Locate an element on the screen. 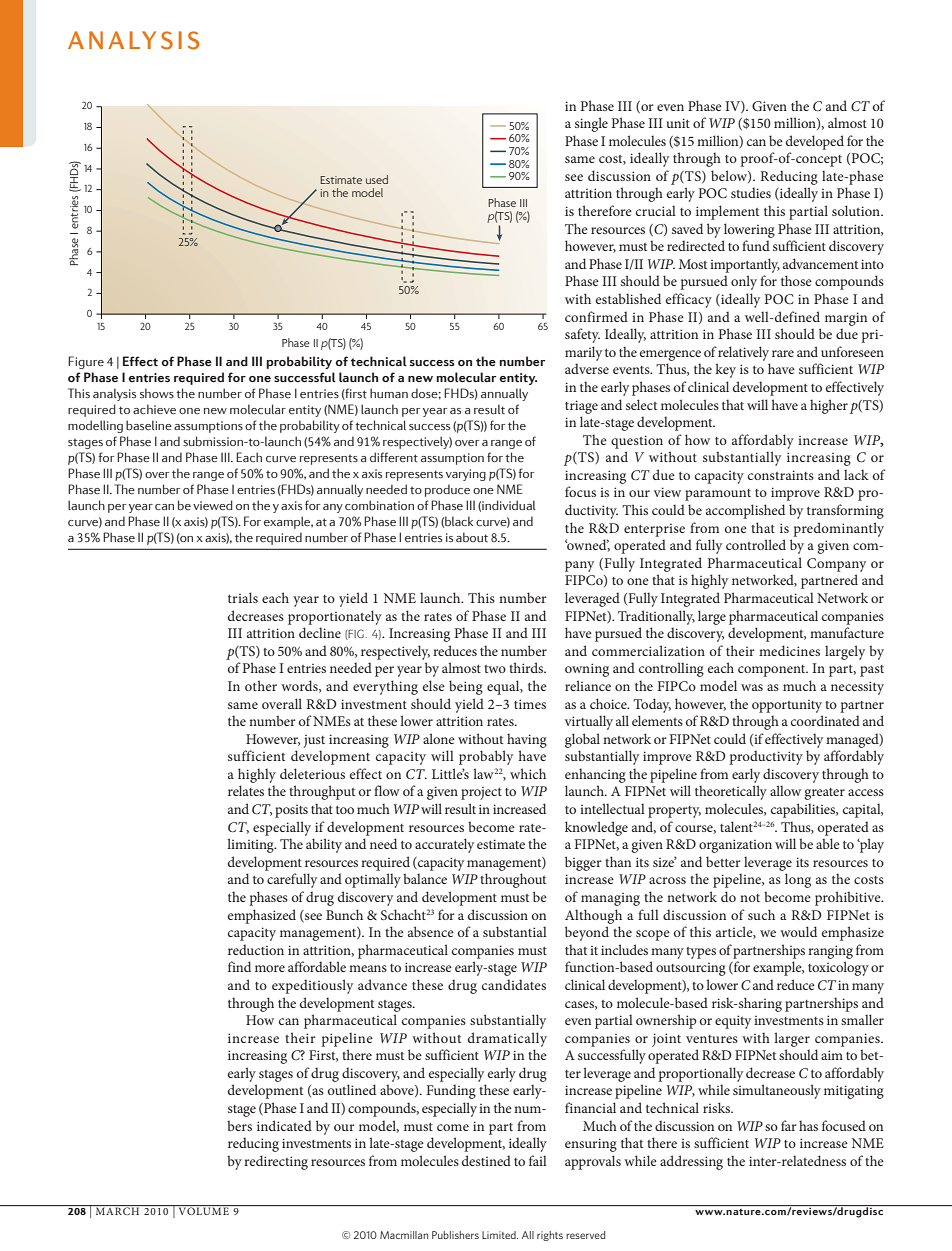 This screenshot has width=952, height=1251. Figure is located at coordinates (86, 362).
